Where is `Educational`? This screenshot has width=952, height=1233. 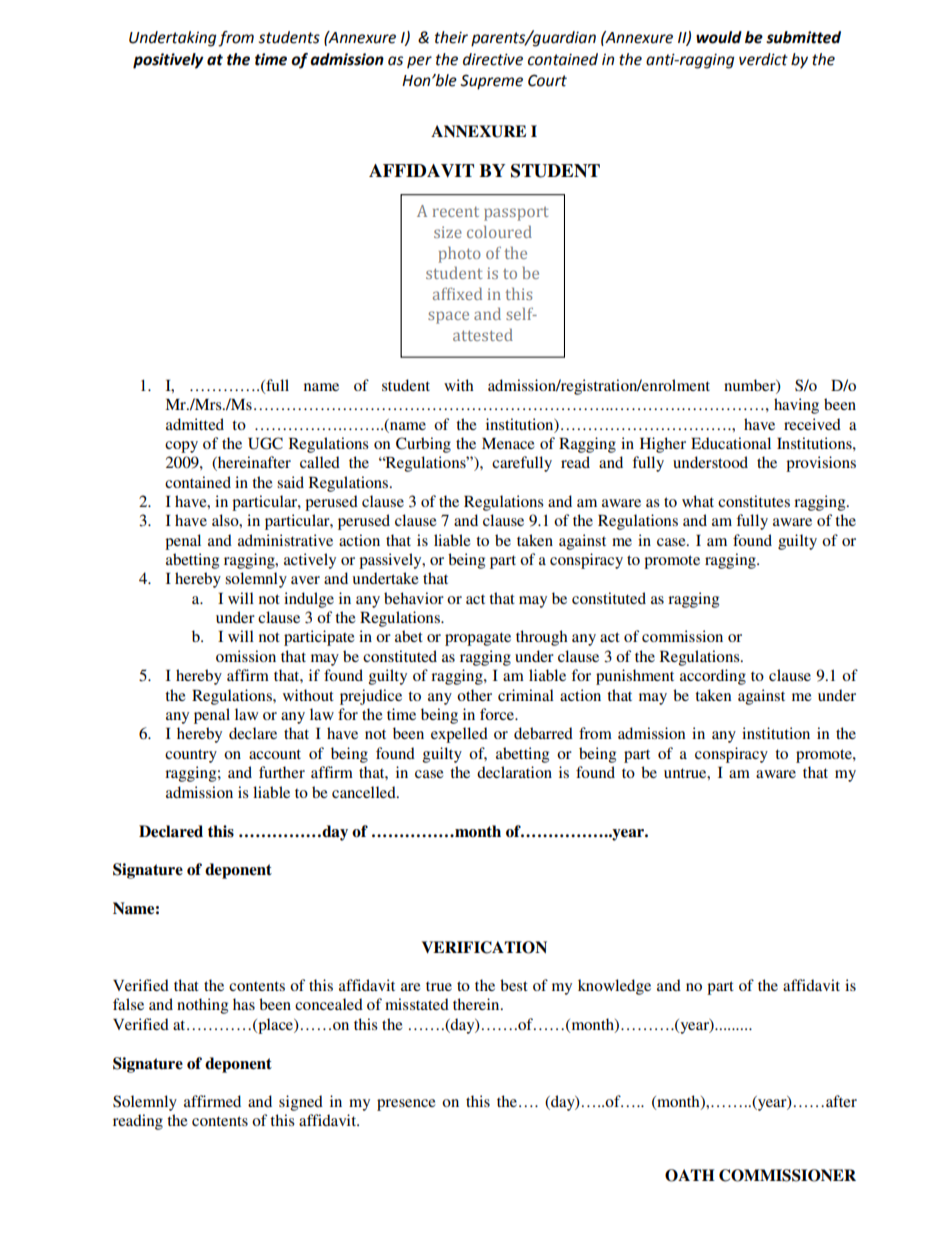
Educational is located at coordinates (731, 443).
